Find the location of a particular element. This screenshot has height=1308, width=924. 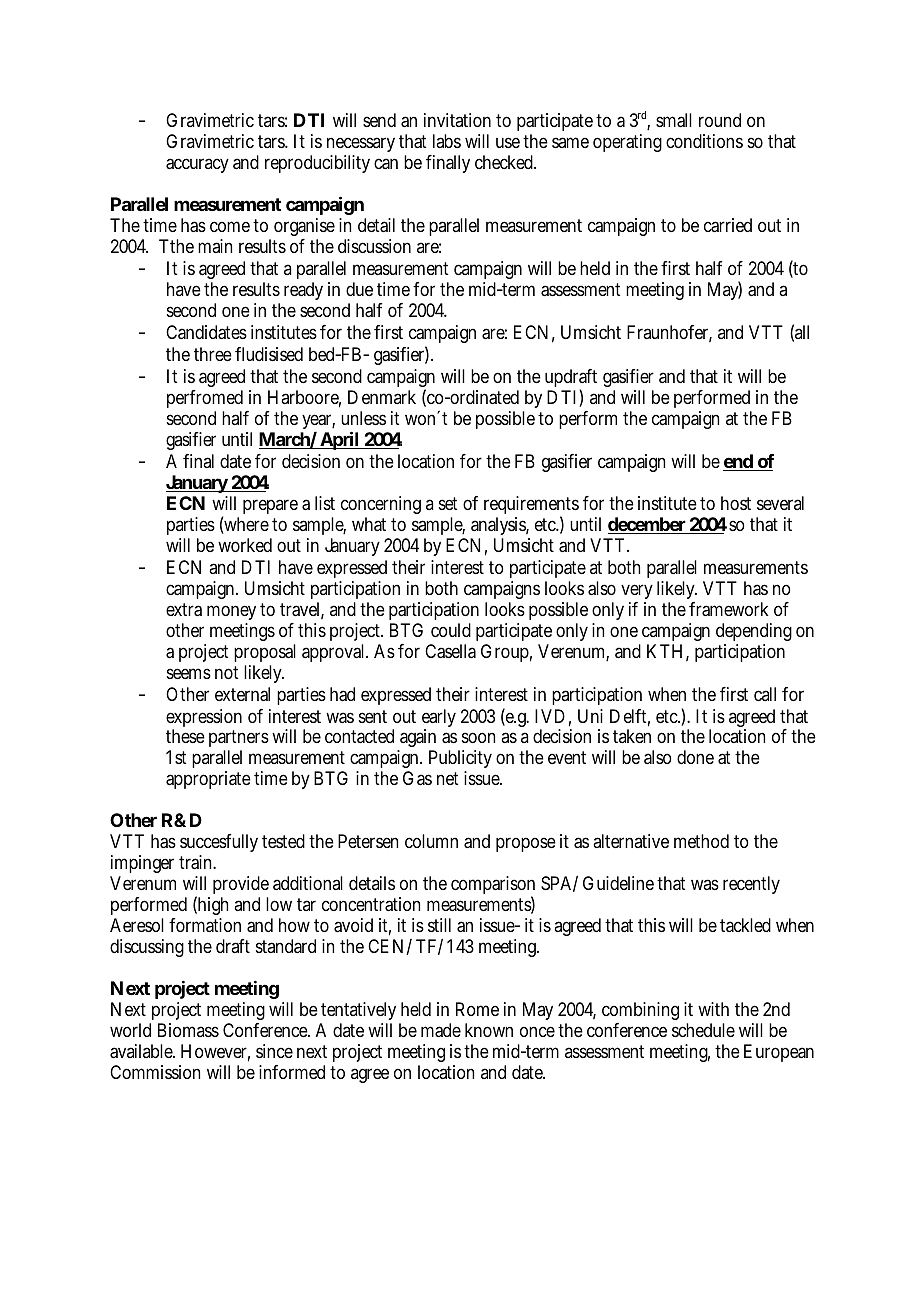

However is located at coordinates (215, 1052).
